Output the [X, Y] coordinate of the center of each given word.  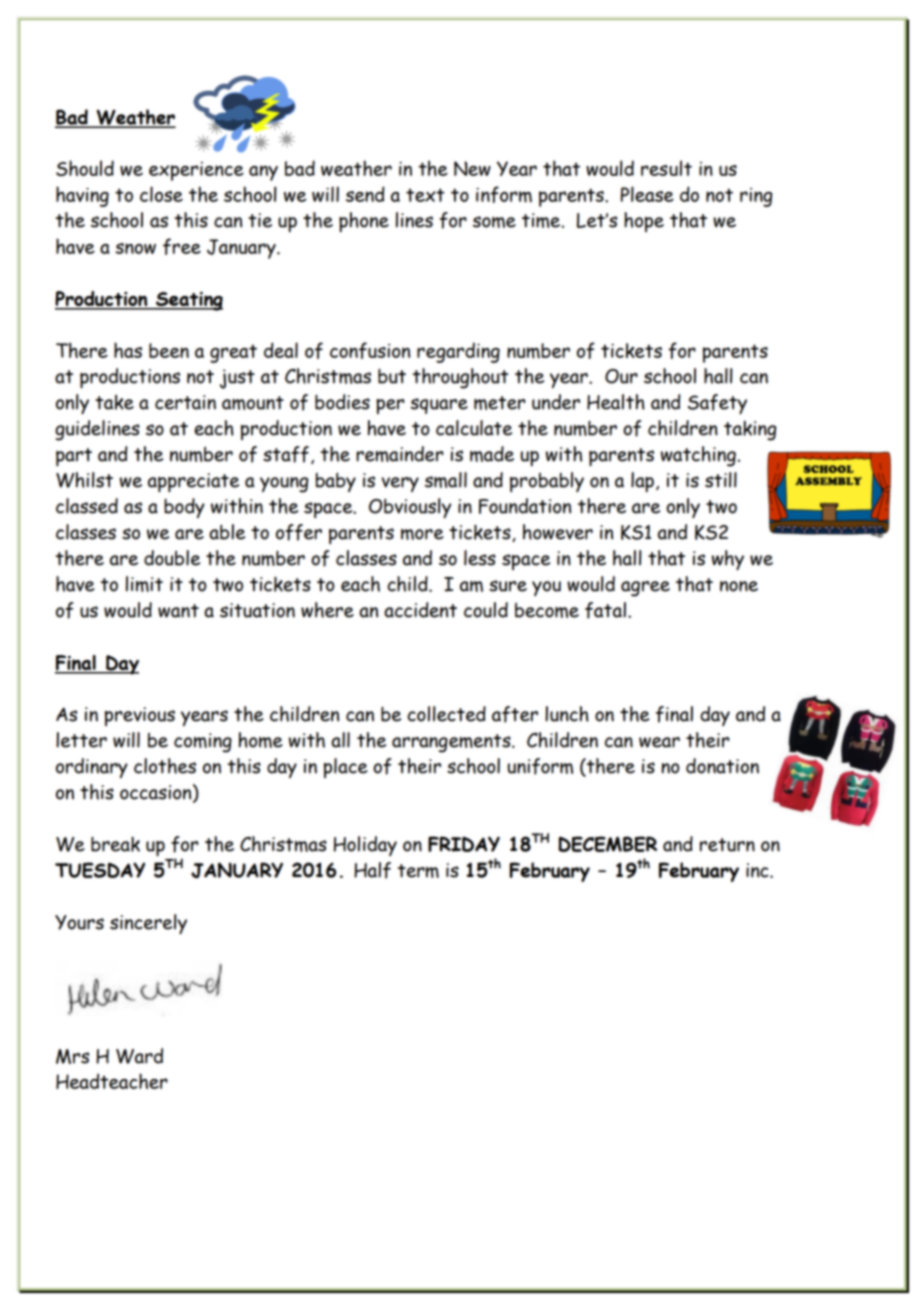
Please [647, 194]
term [418, 871]
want [178, 611]
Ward [139, 1056]
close [161, 194]
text [425, 195]
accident [420, 610]
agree [645, 589]
